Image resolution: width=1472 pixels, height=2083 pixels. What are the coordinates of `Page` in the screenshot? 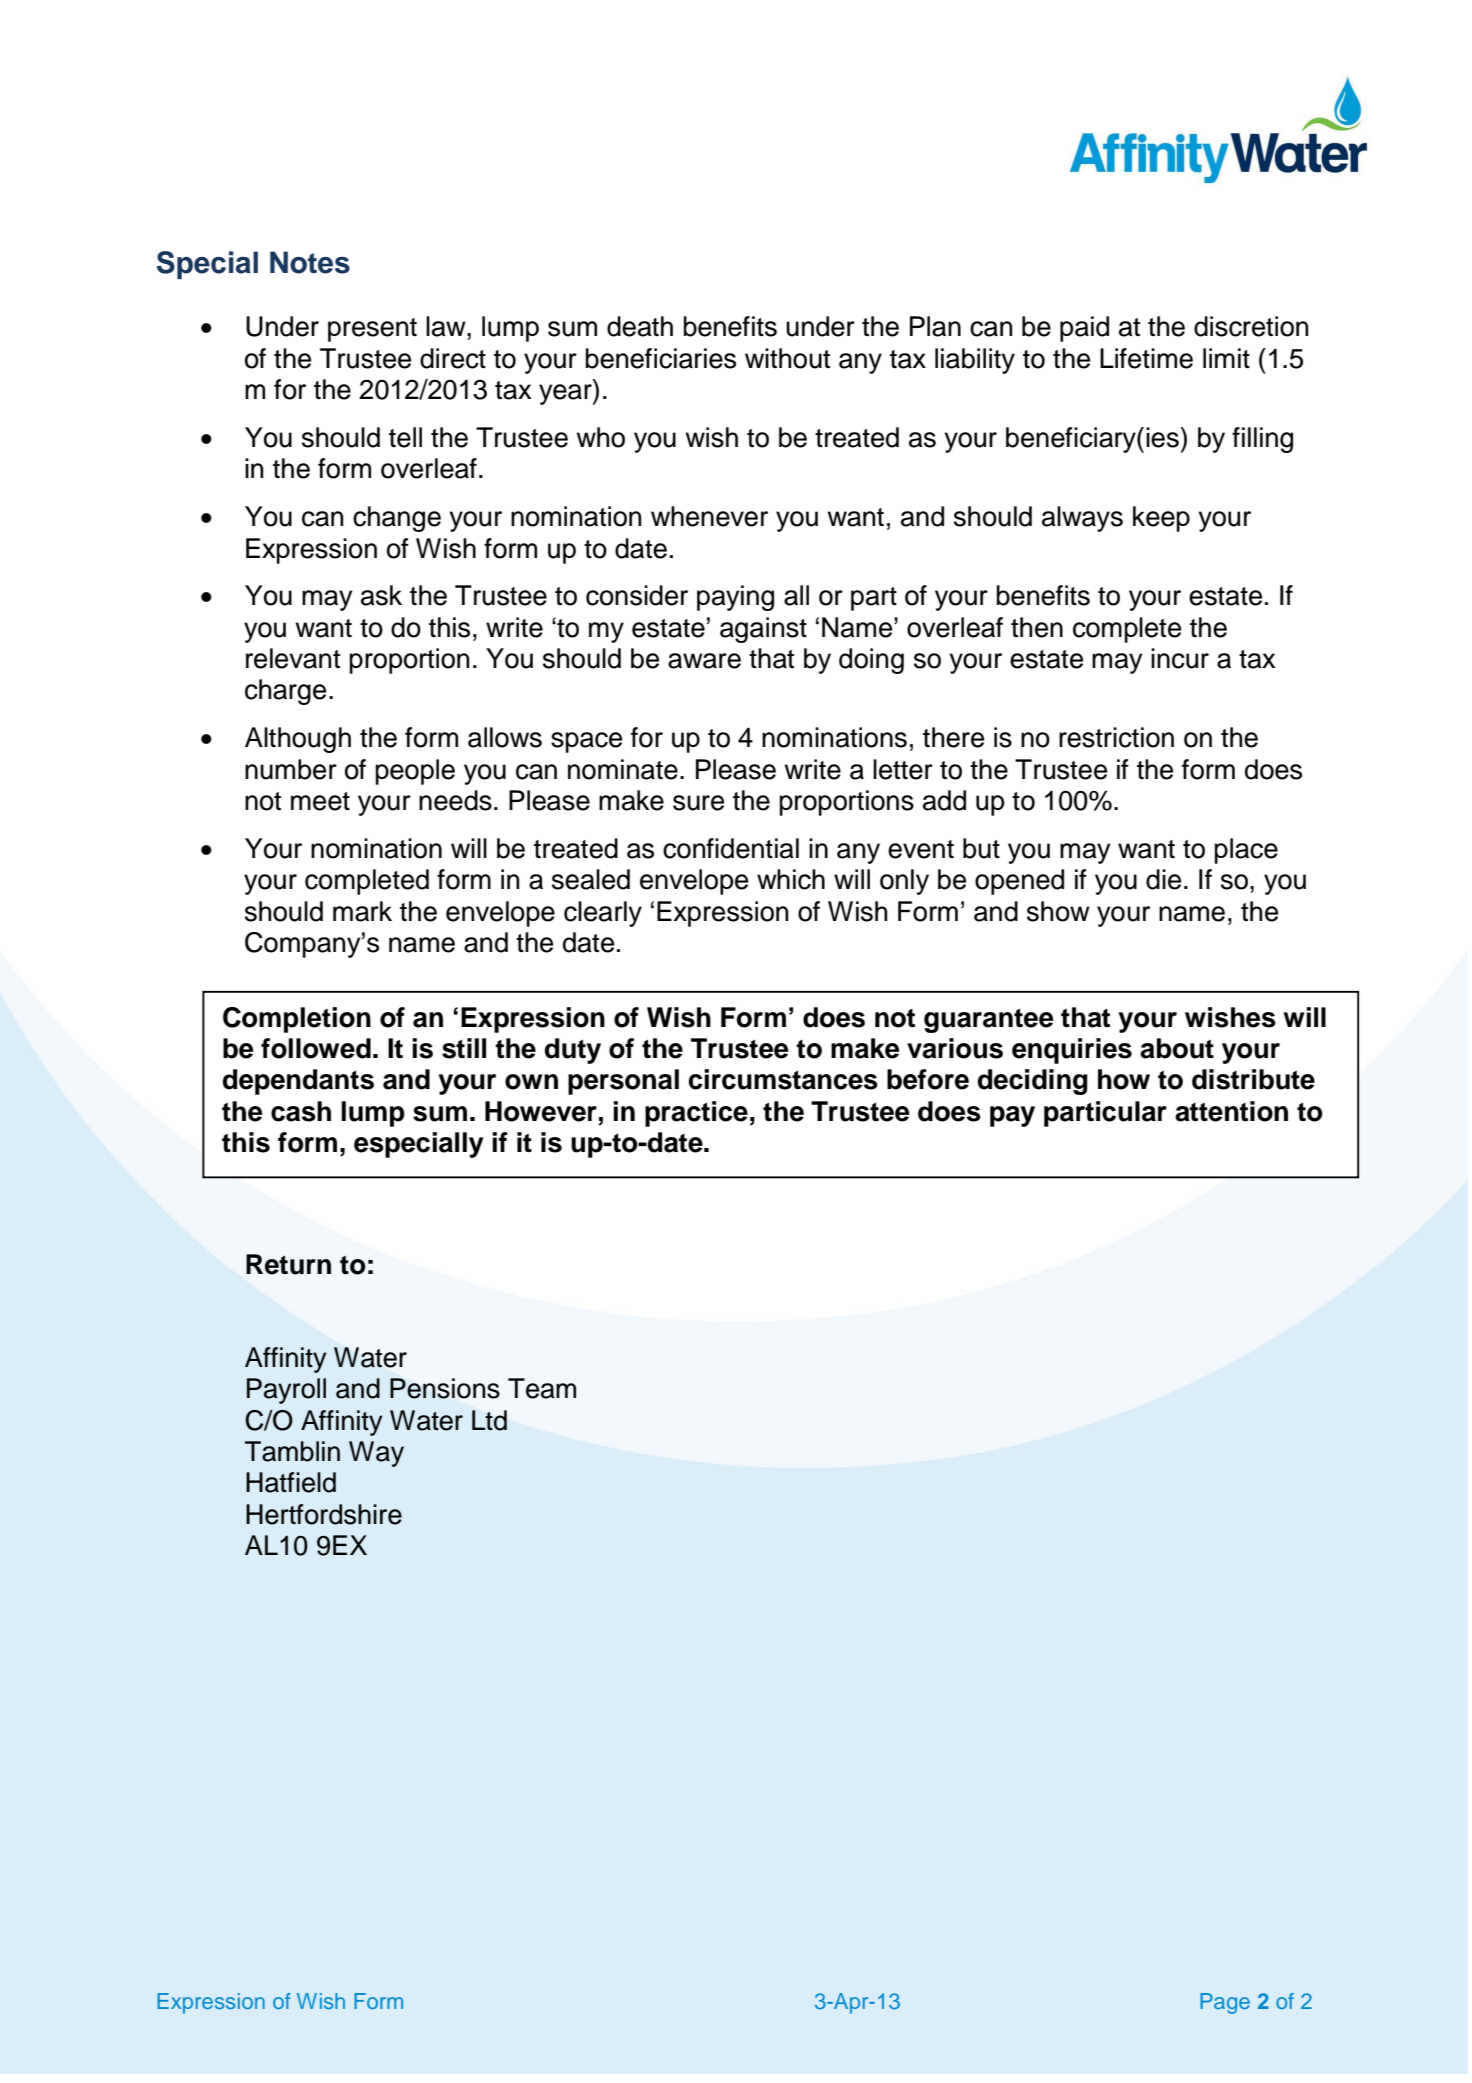 It's located at (1225, 2003).
